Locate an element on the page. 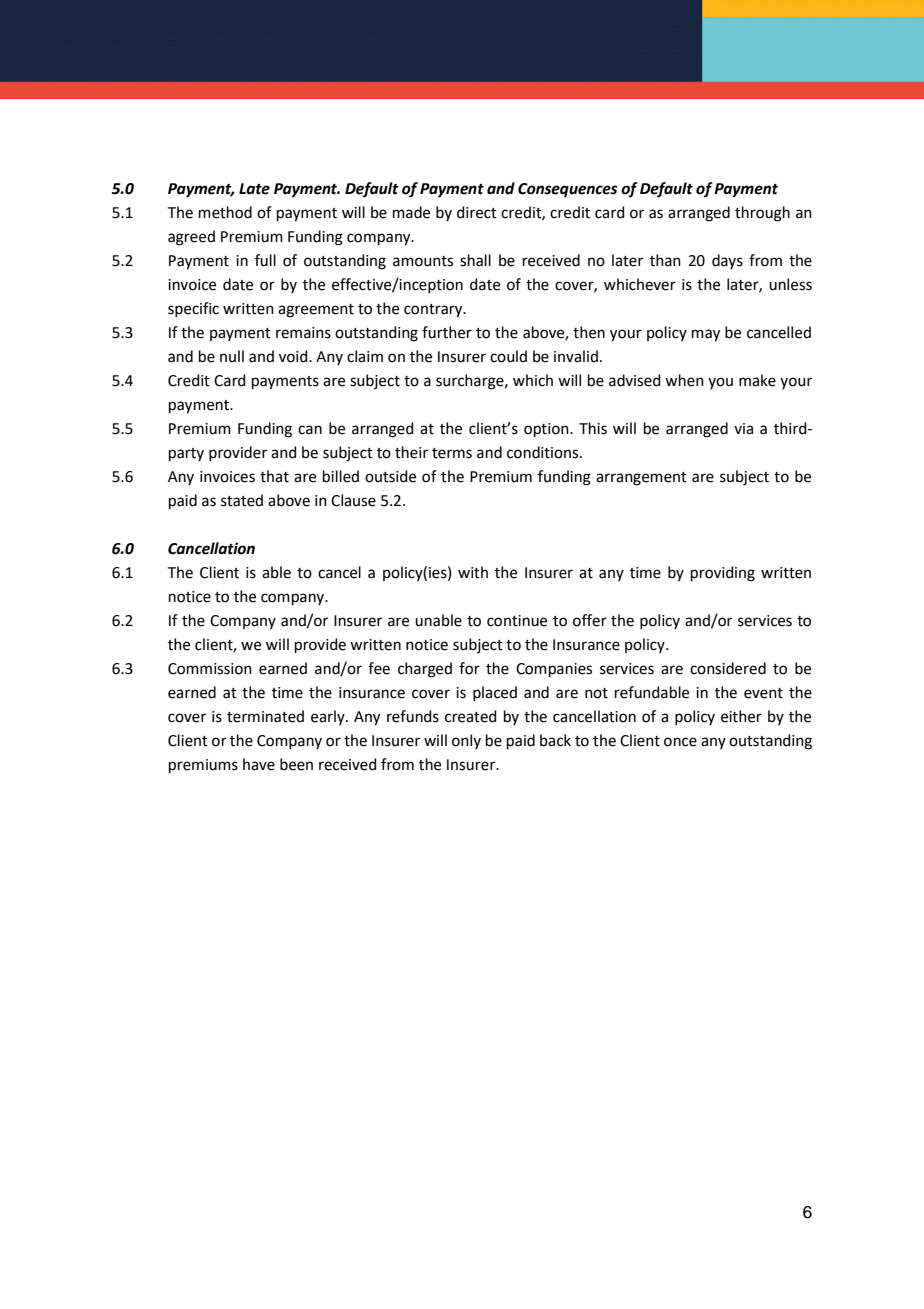 The width and height of the document is (924, 1309). terms is located at coordinates (452, 453).
